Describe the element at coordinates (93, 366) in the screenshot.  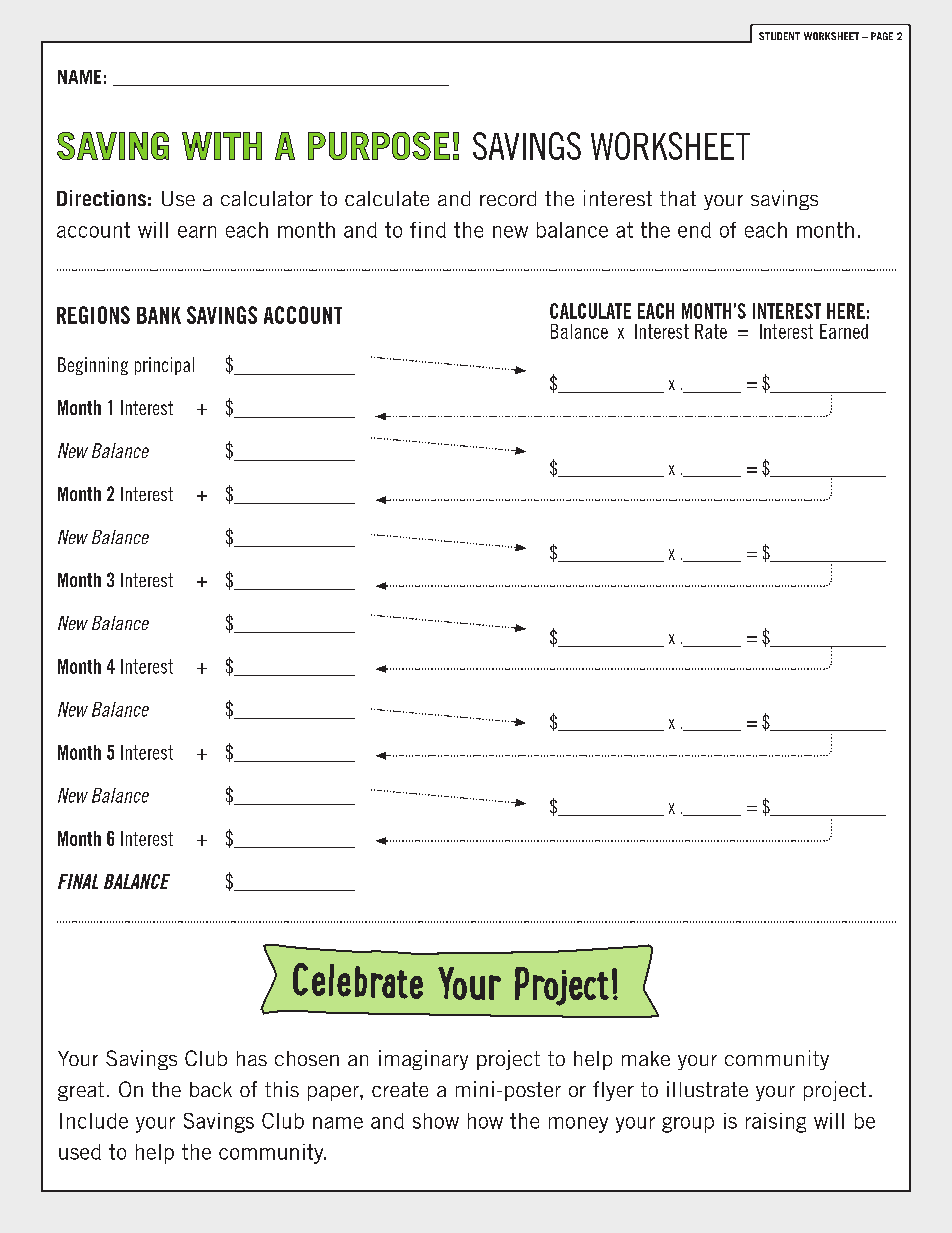
I see `Beginning` at that location.
